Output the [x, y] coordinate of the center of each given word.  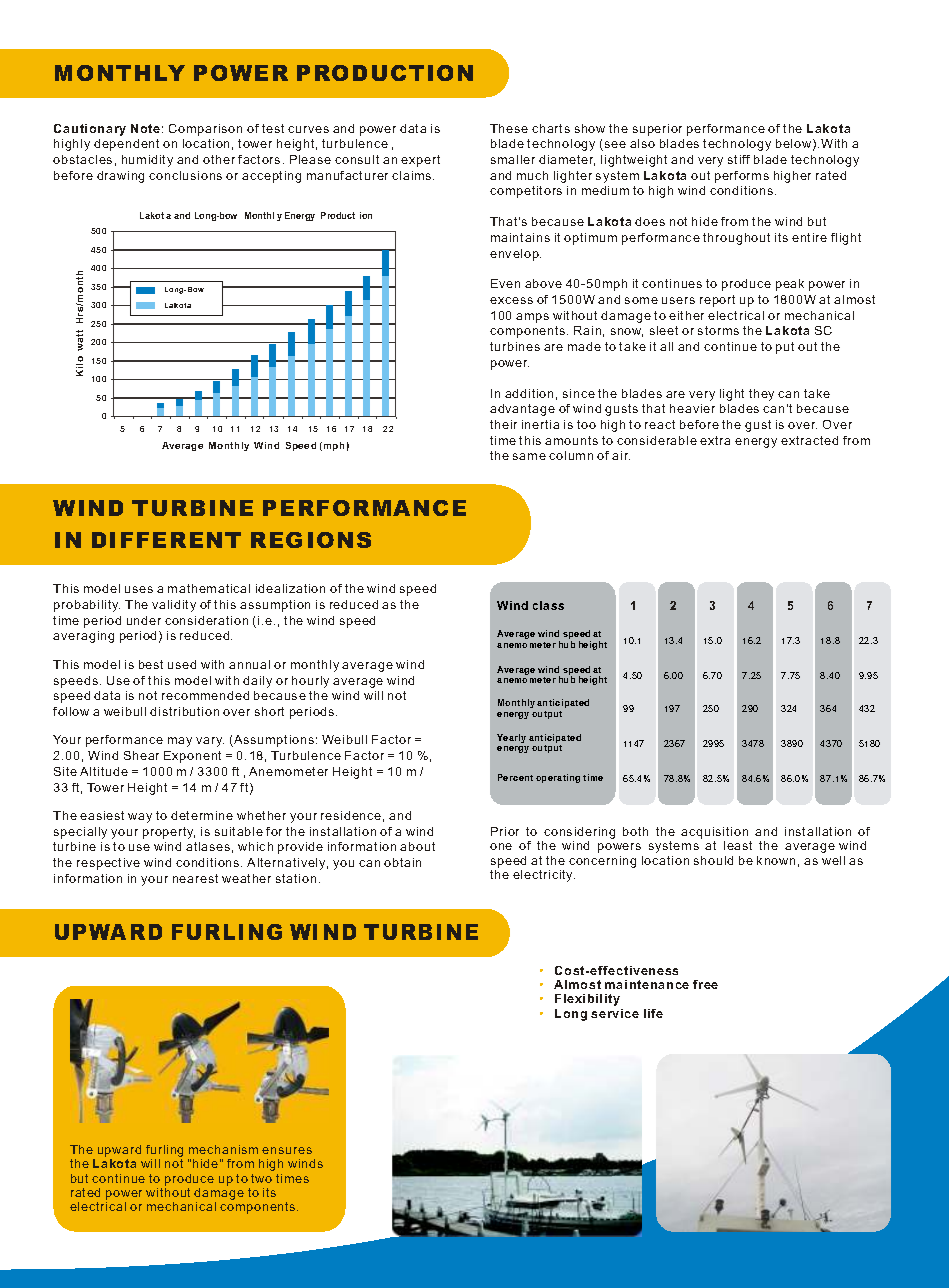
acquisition [716, 834]
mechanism [223, 1149]
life [653, 1013]
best [151, 664]
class [548, 605]
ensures [287, 1150]
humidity [147, 161]
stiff [739, 159]
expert [420, 161]
